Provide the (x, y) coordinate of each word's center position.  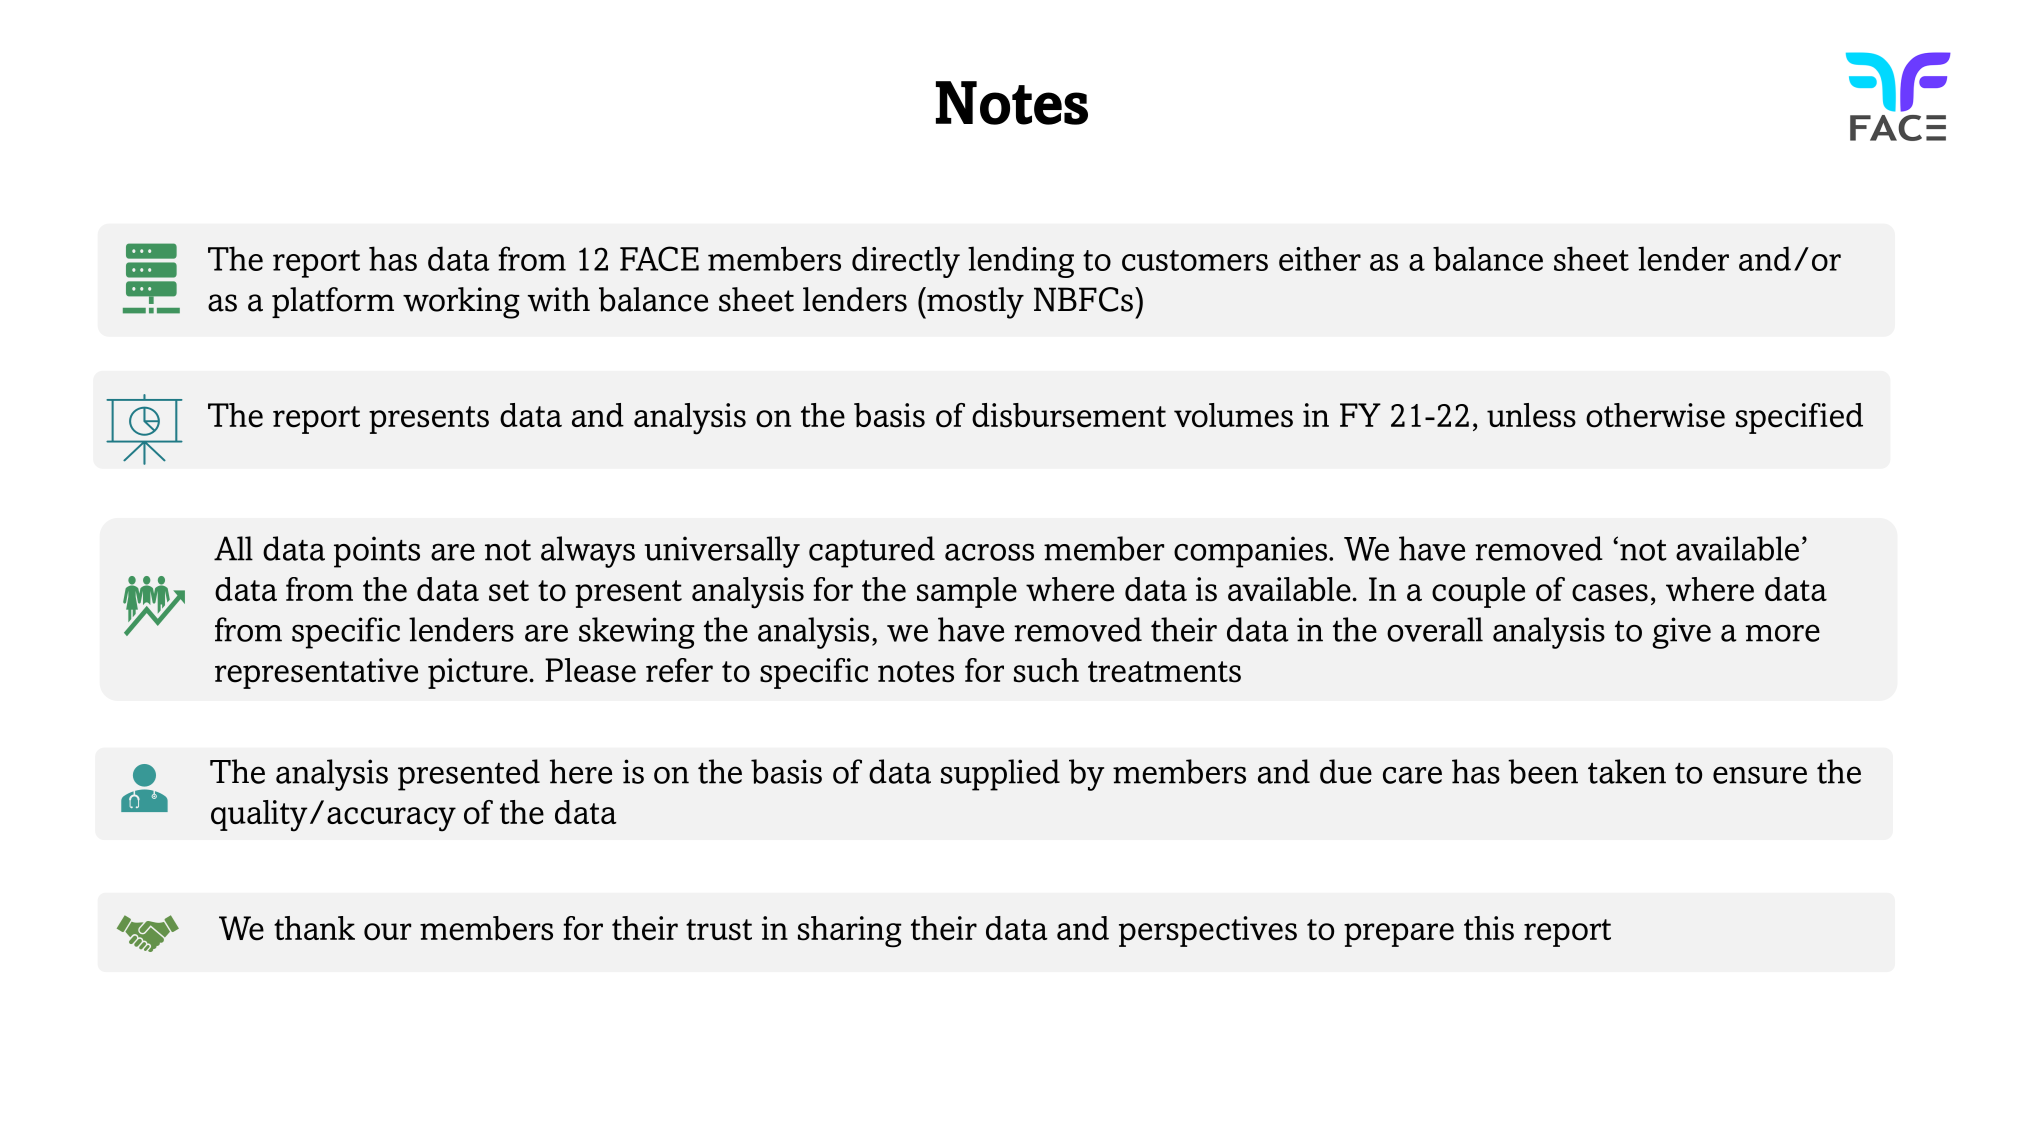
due (1346, 771)
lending (1021, 262)
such (1046, 670)
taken (1627, 771)
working (461, 303)
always (588, 552)
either (1320, 258)
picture (479, 673)
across (989, 552)
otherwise (1655, 415)
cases (1610, 593)
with (559, 299)
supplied (1000, 775)
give (1681, 633)
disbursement (1069, 415)
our (387, 932)
